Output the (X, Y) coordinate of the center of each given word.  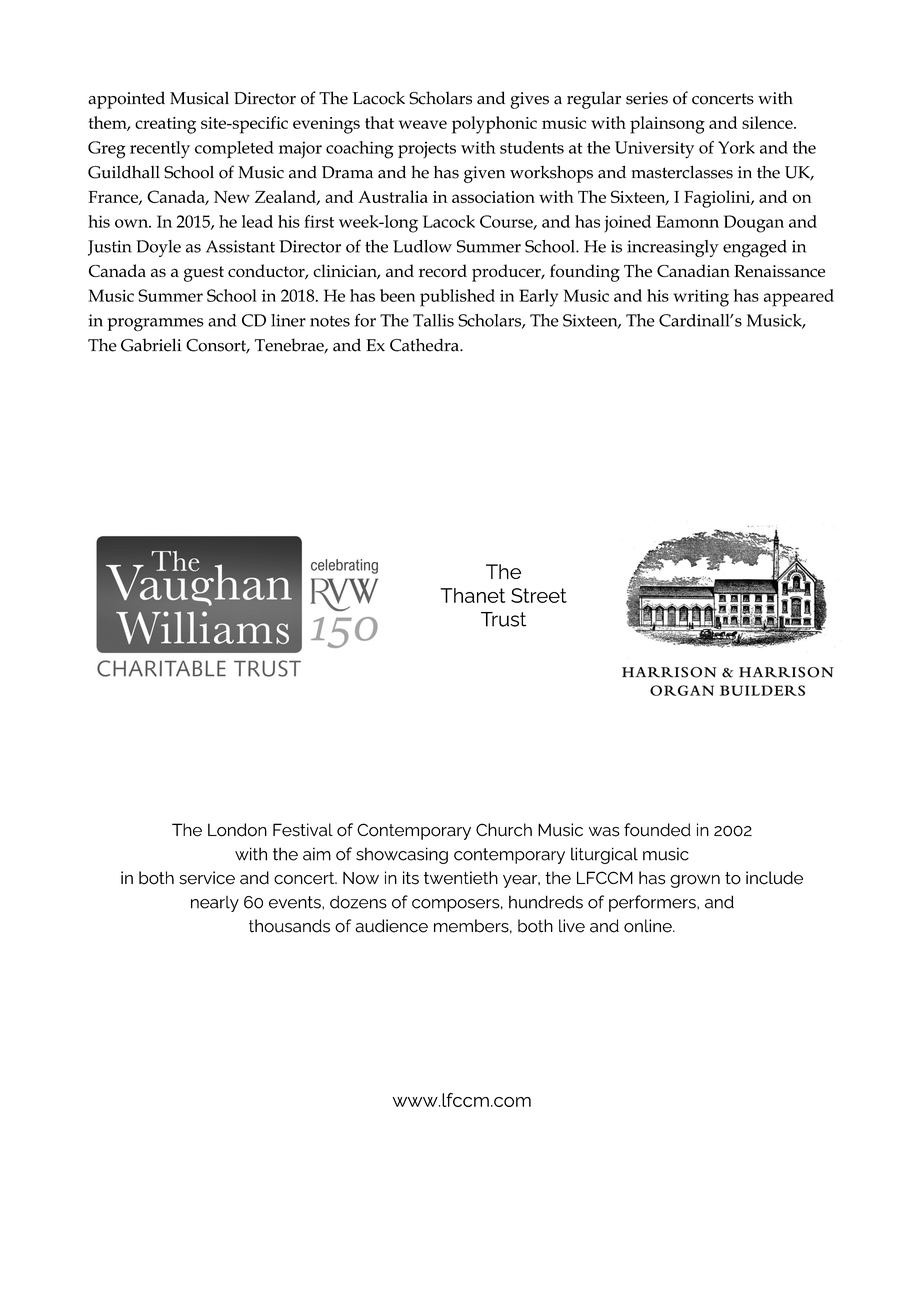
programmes (155, 324)
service (207, 878)
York (736, 147)
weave (423, 124)
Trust (503, 619)
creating (165, 125)
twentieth (461, 878)
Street (539, 595)
